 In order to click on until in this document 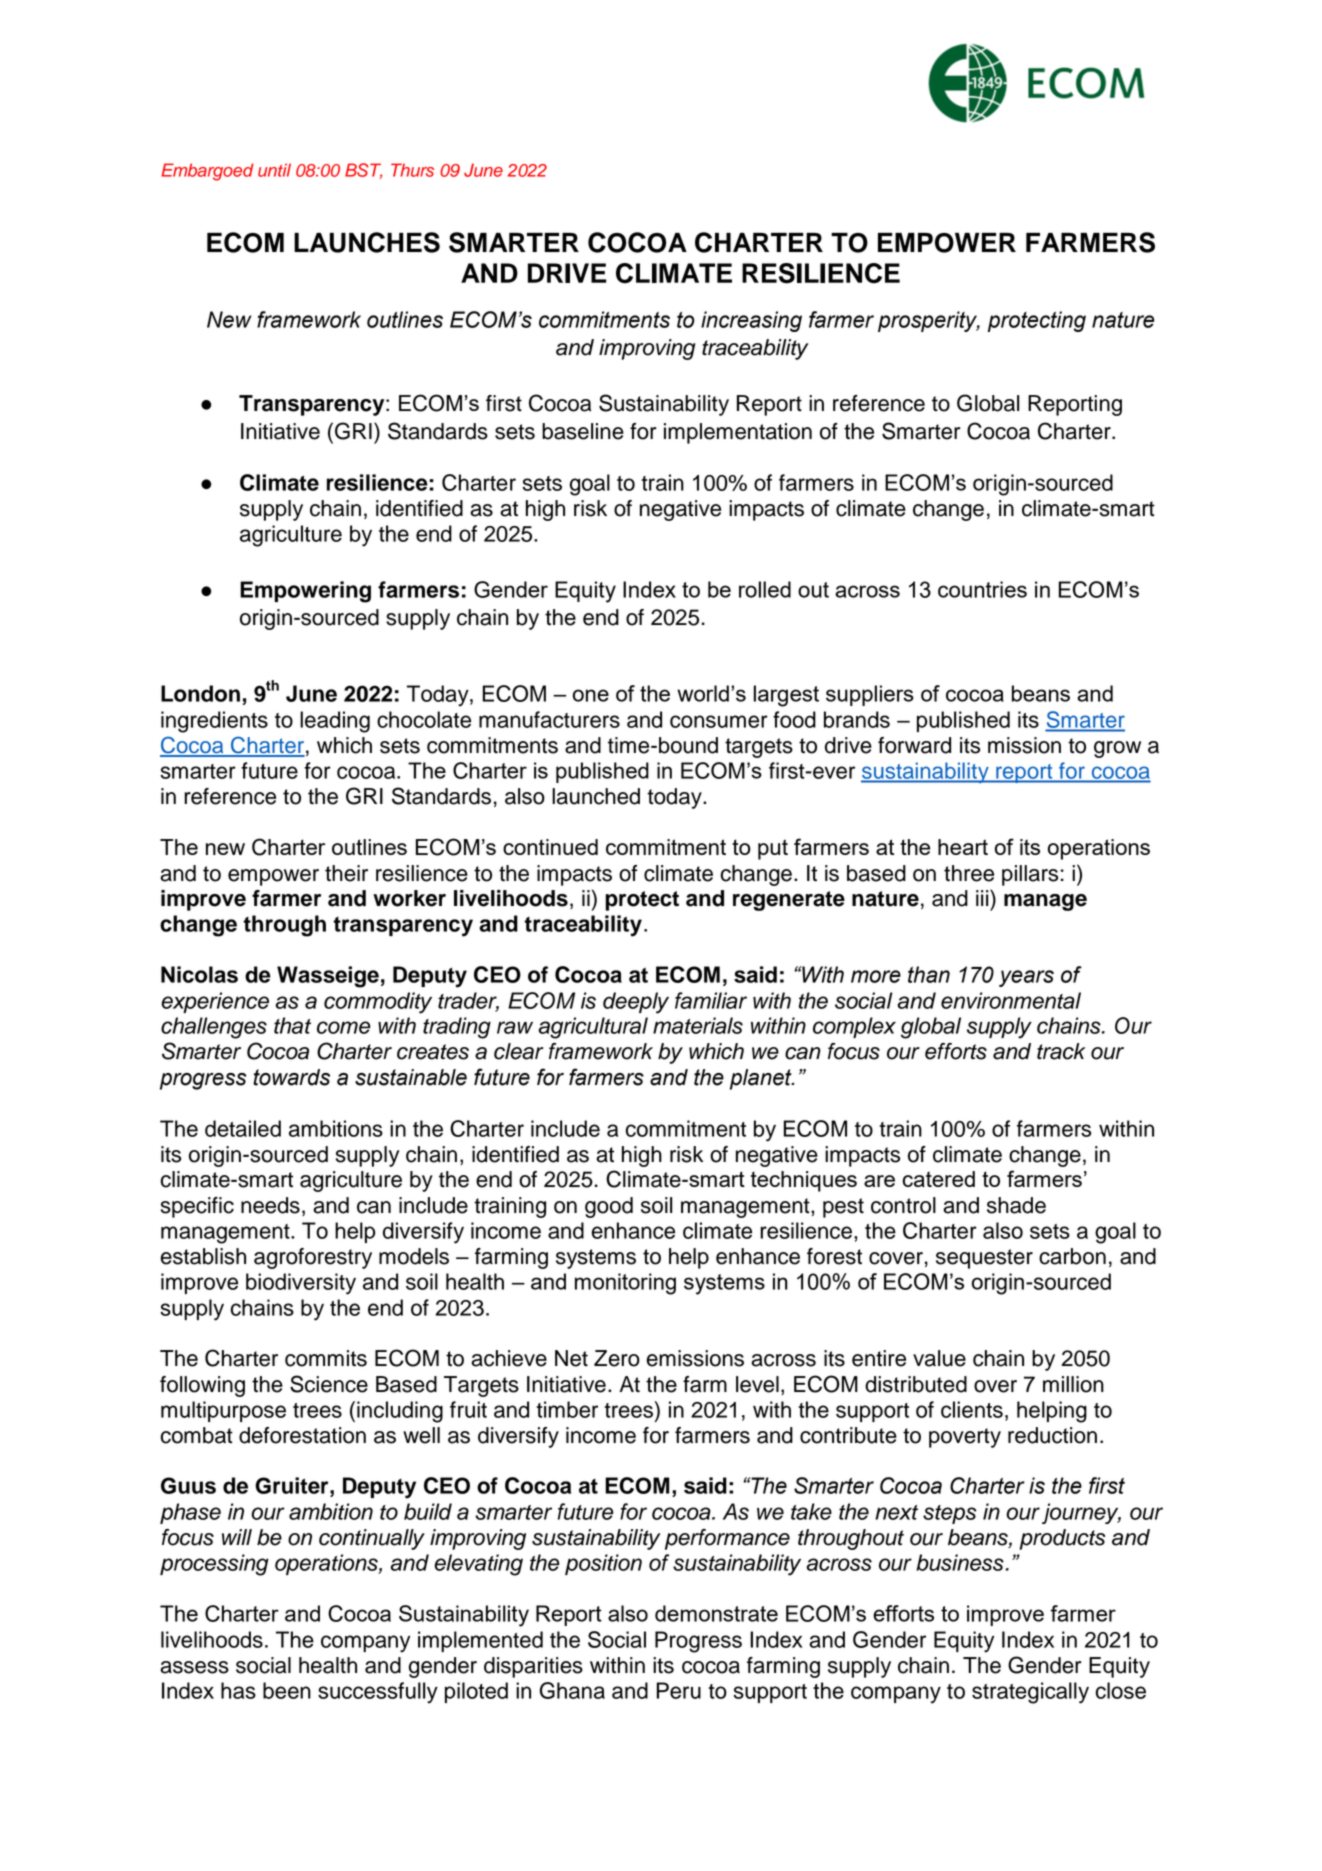, I will do `click(274, 170)`.
